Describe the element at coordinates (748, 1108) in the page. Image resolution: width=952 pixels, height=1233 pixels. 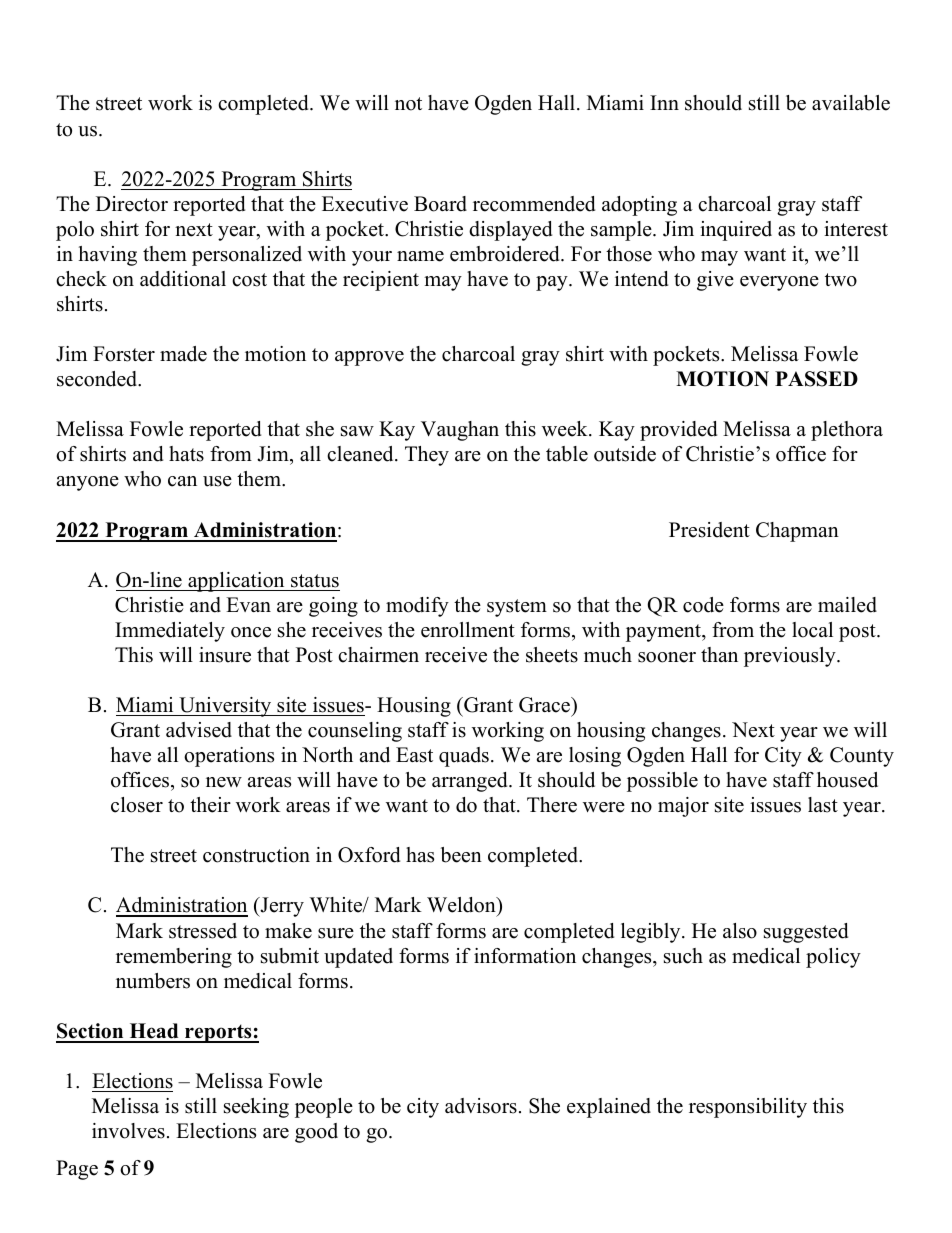
I see `responsibility` at that location.
